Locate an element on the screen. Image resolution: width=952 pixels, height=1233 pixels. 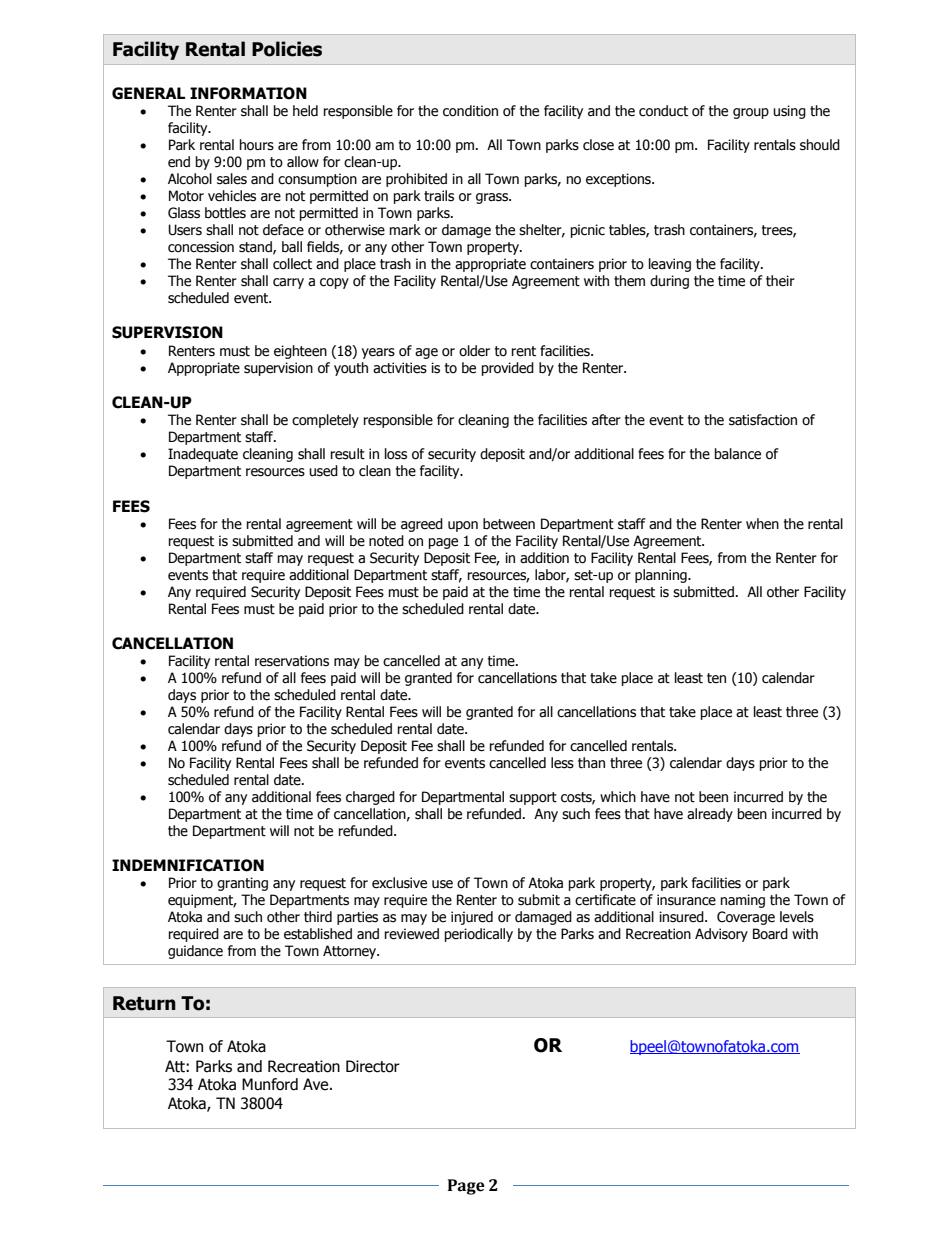
group is located at coordinates (751, 113).
